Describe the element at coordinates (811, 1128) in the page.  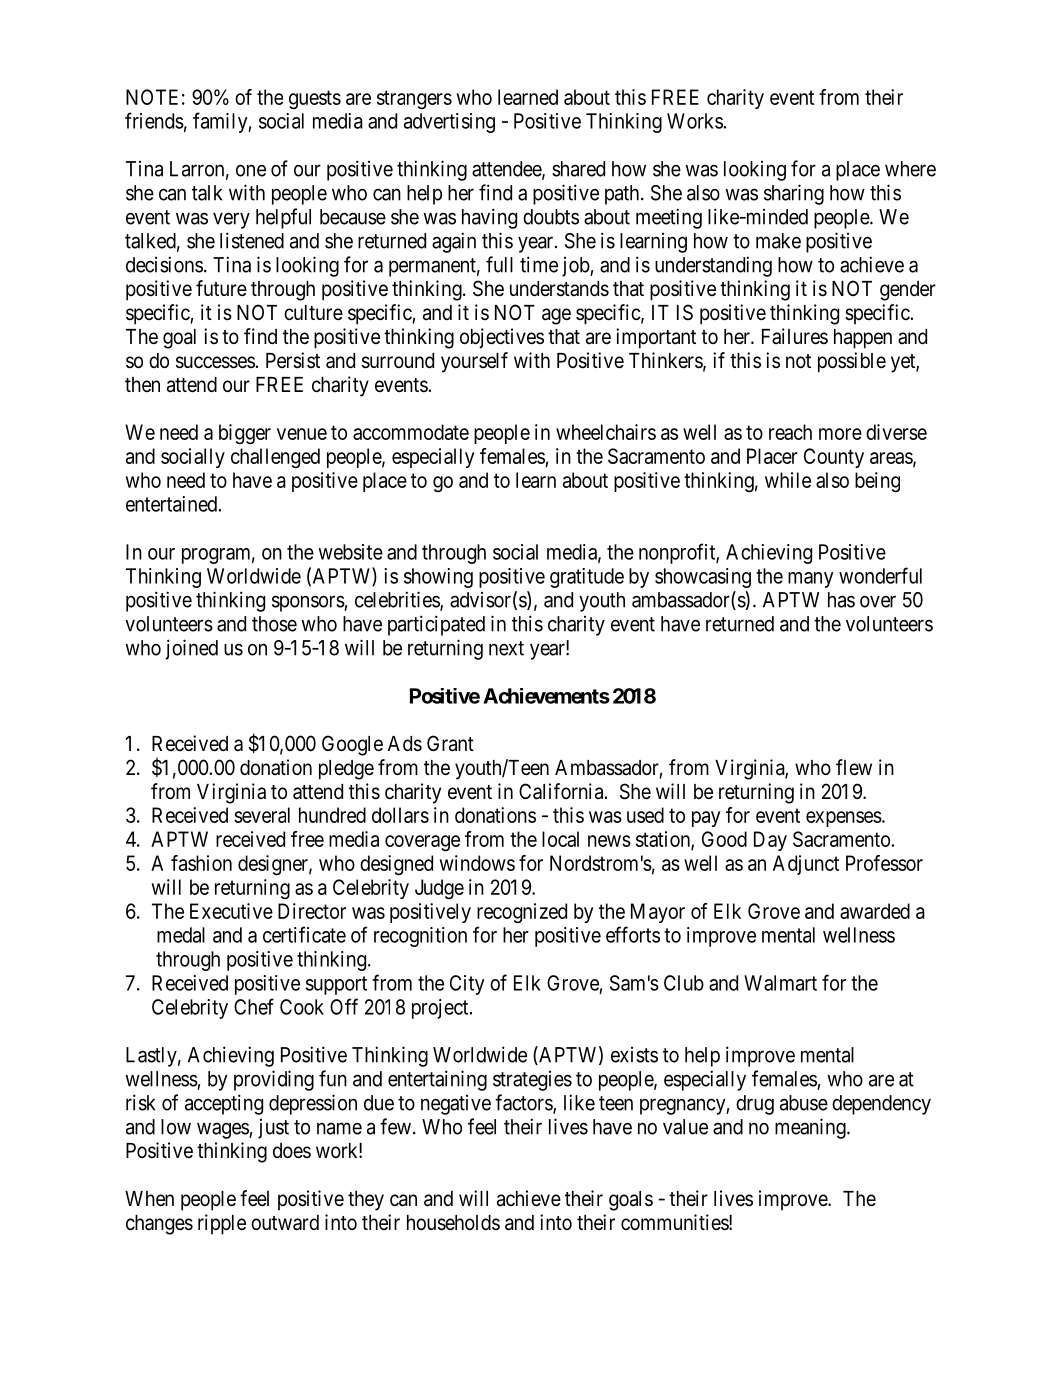
I see `meaning` at that location.
